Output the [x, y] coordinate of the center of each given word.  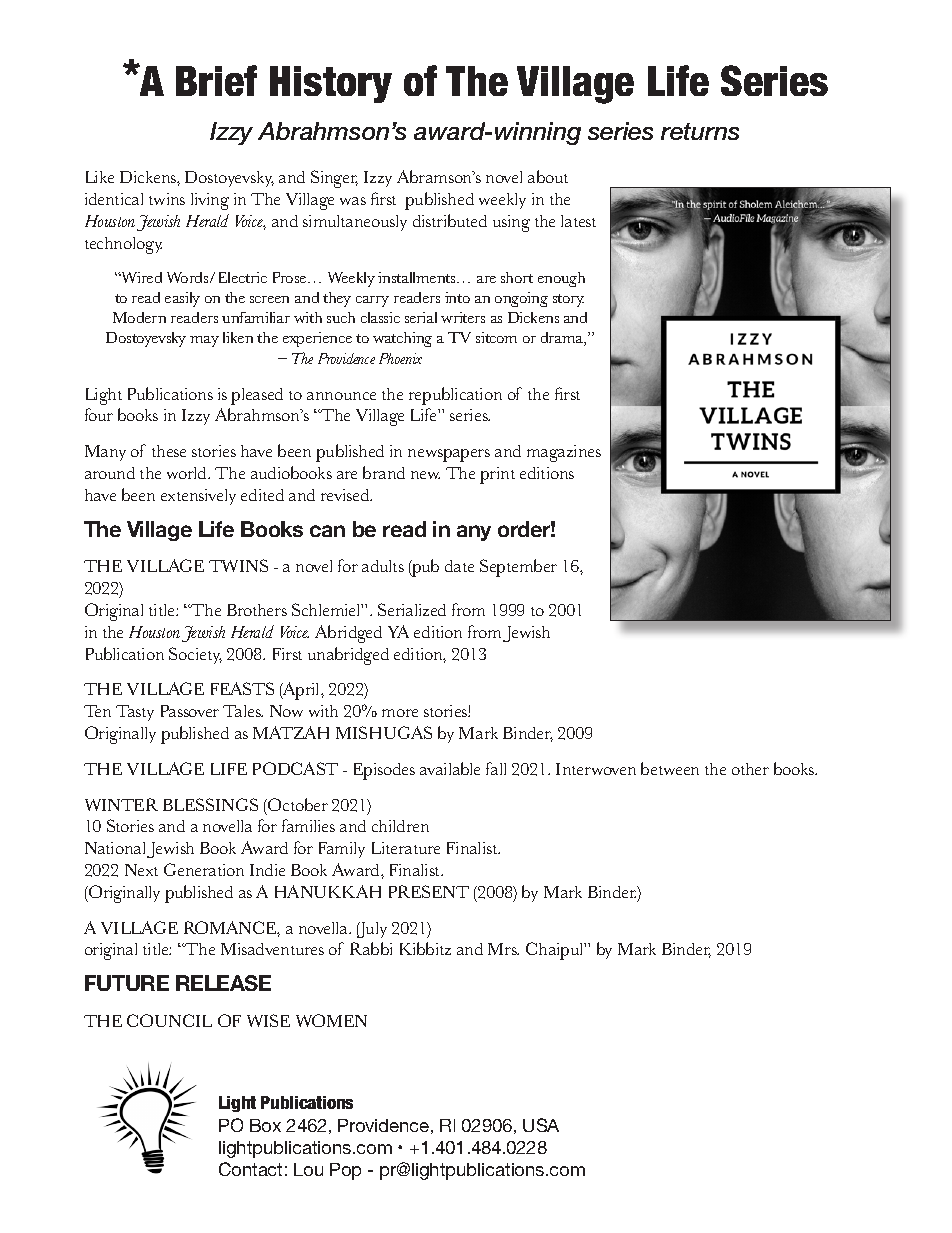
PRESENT [429, 891]
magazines [564, 453]
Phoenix [400, 358]
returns [700, 131]
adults [383, 566]
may [204, 341]
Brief [216, 80]
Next [141, 870]
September [518, 568]
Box [265, 1125]
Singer [334, 179]
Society [195, 655]
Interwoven [596, 769]
